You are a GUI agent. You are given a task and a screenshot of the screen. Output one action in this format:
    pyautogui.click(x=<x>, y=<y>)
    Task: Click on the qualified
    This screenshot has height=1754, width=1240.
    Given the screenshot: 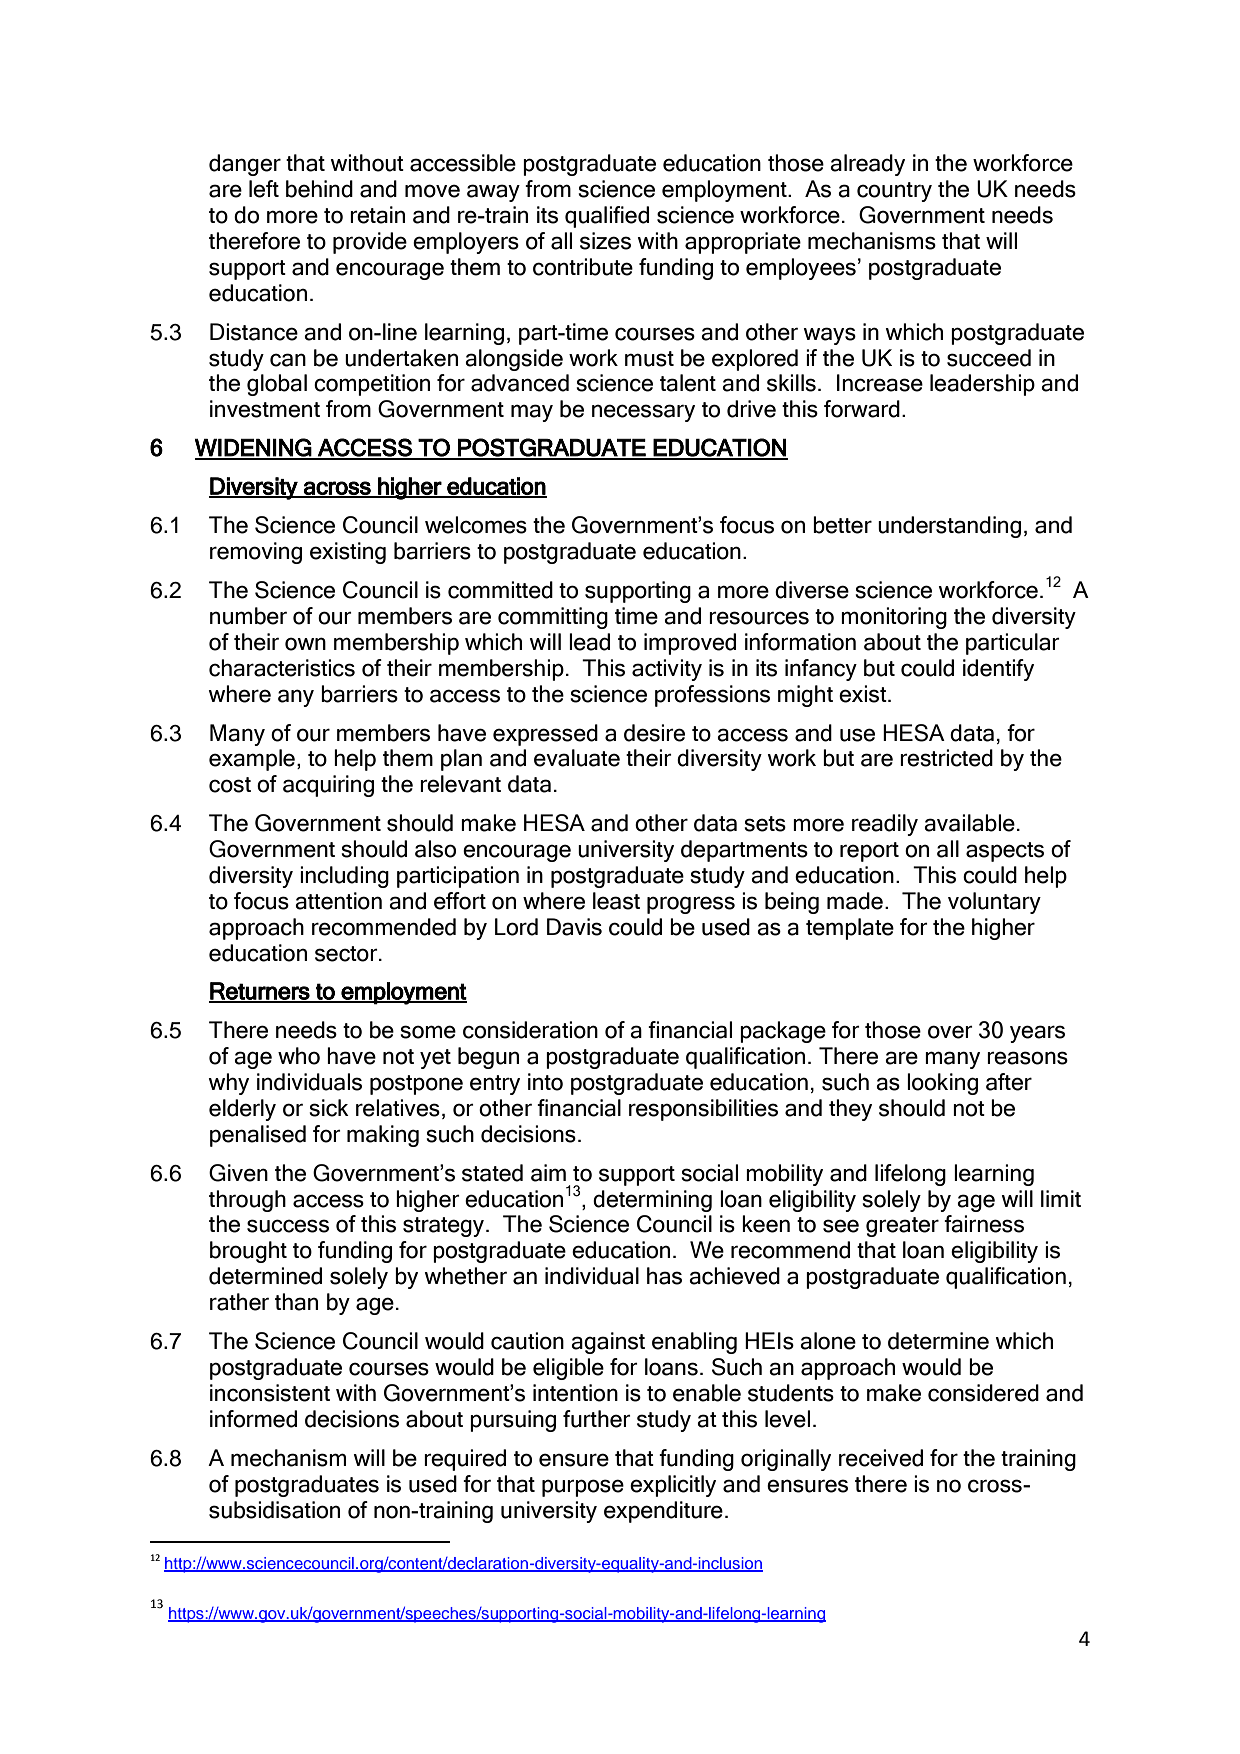 What is the action you would take?
    pyautogui.click(x=607, y=217)
